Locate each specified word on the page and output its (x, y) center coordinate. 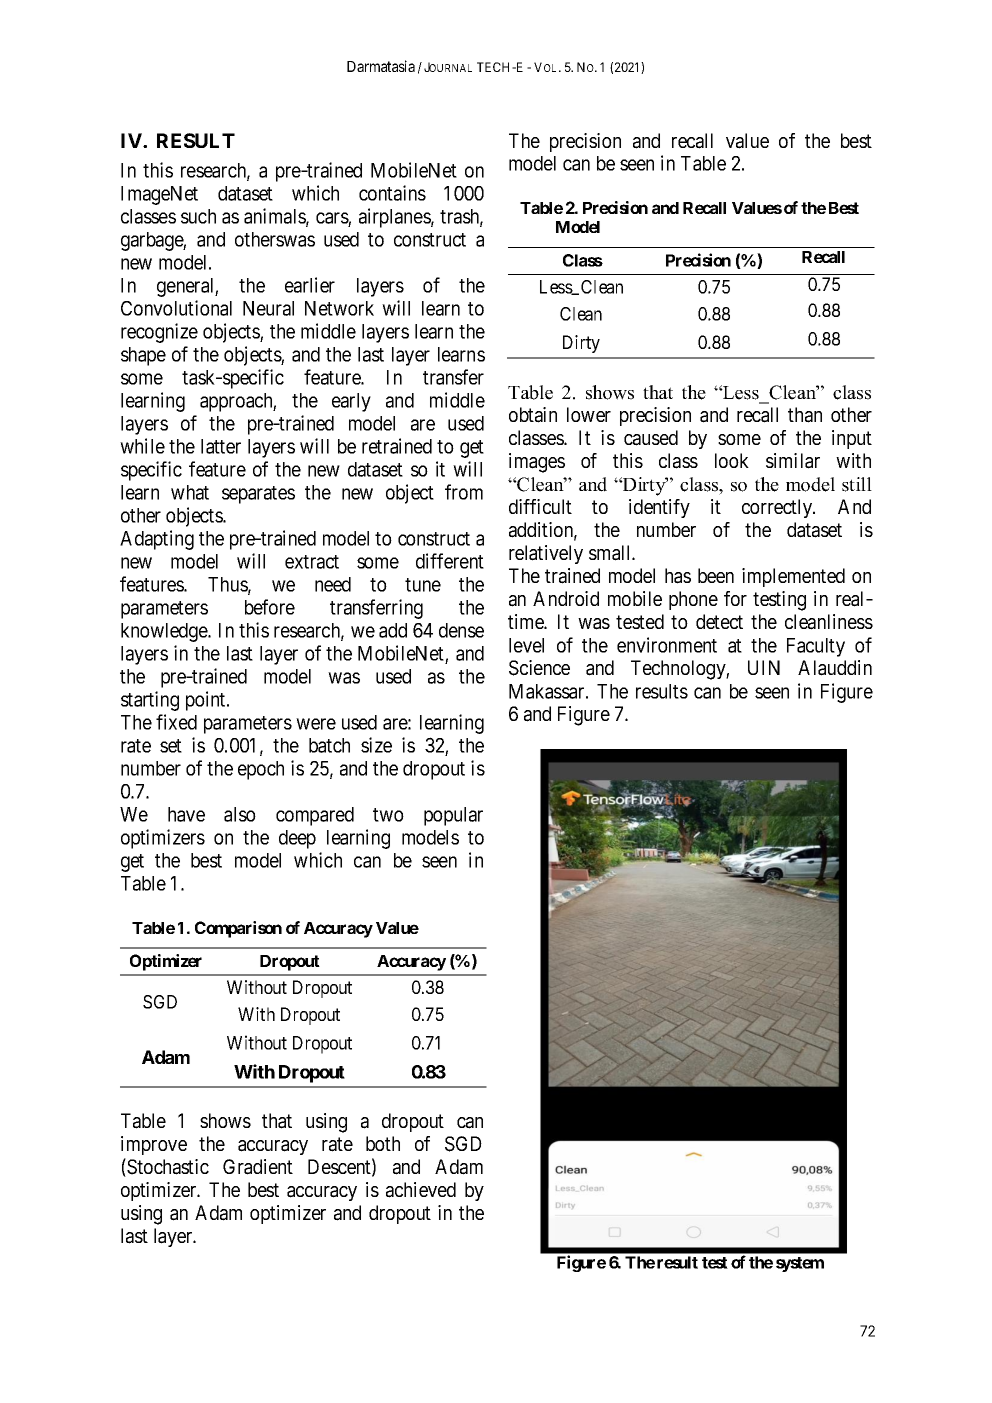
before (270, 607)
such (198, 216)
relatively (546, 554)
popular (453, 816)
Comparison (238, 929)
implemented (793, 577)
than (805, 415)
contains (392, 193)
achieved (421, 1190)
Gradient (258, 1167)
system (800, 1264)
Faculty (816, 647)
